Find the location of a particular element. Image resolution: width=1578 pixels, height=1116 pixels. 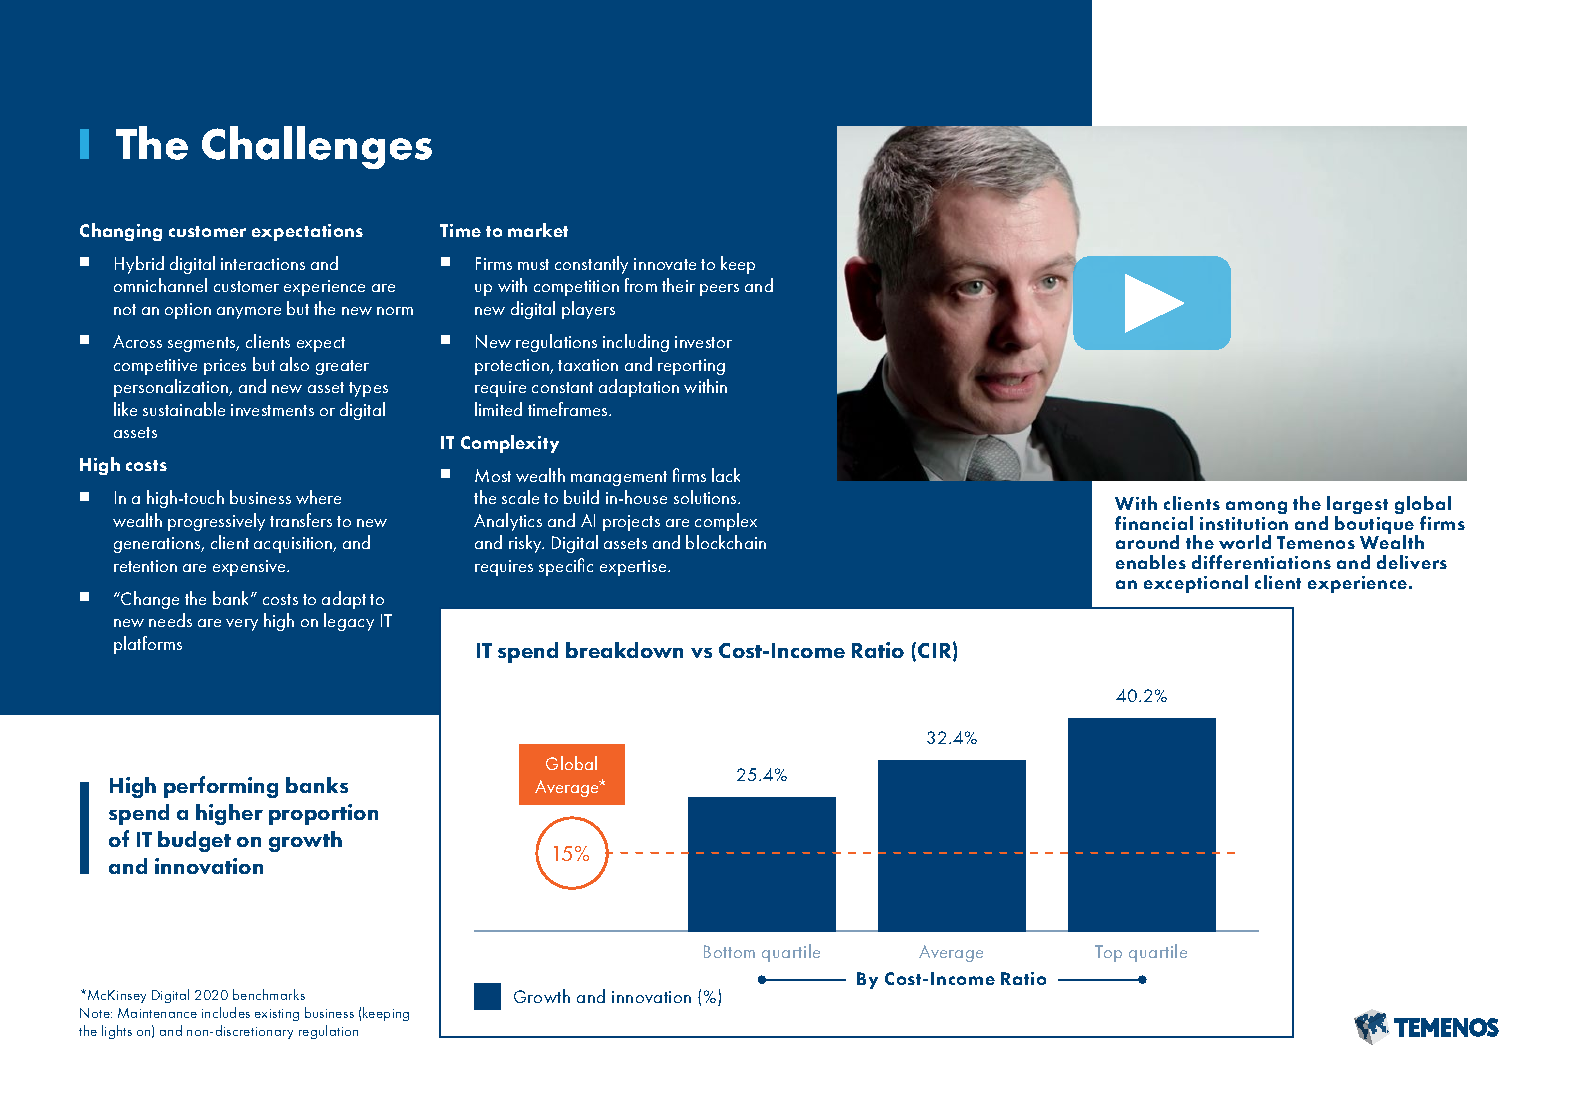

Bottom is located at coordinates (729, 951).
